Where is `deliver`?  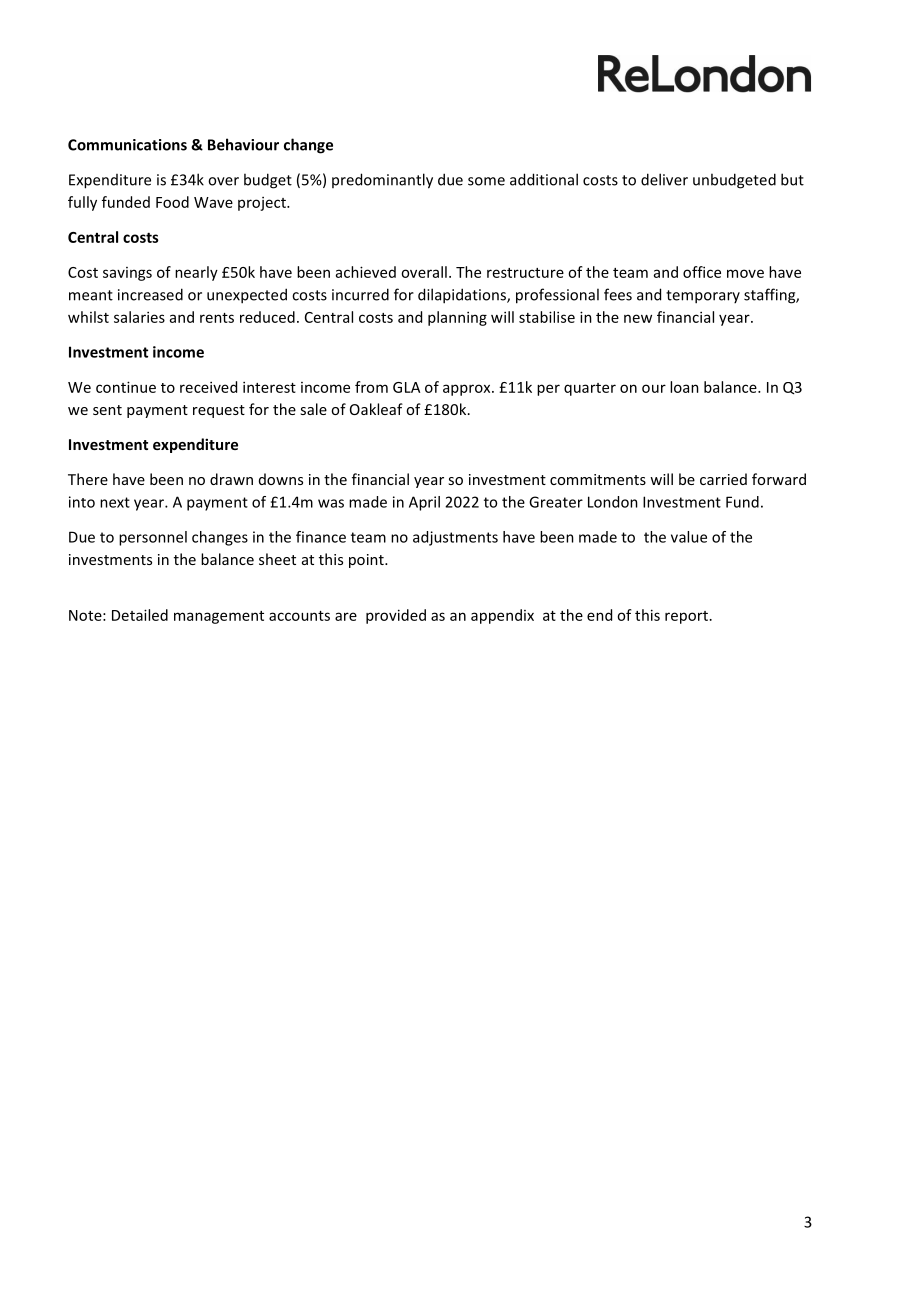 deliver is located at coordinates (664, 179).
